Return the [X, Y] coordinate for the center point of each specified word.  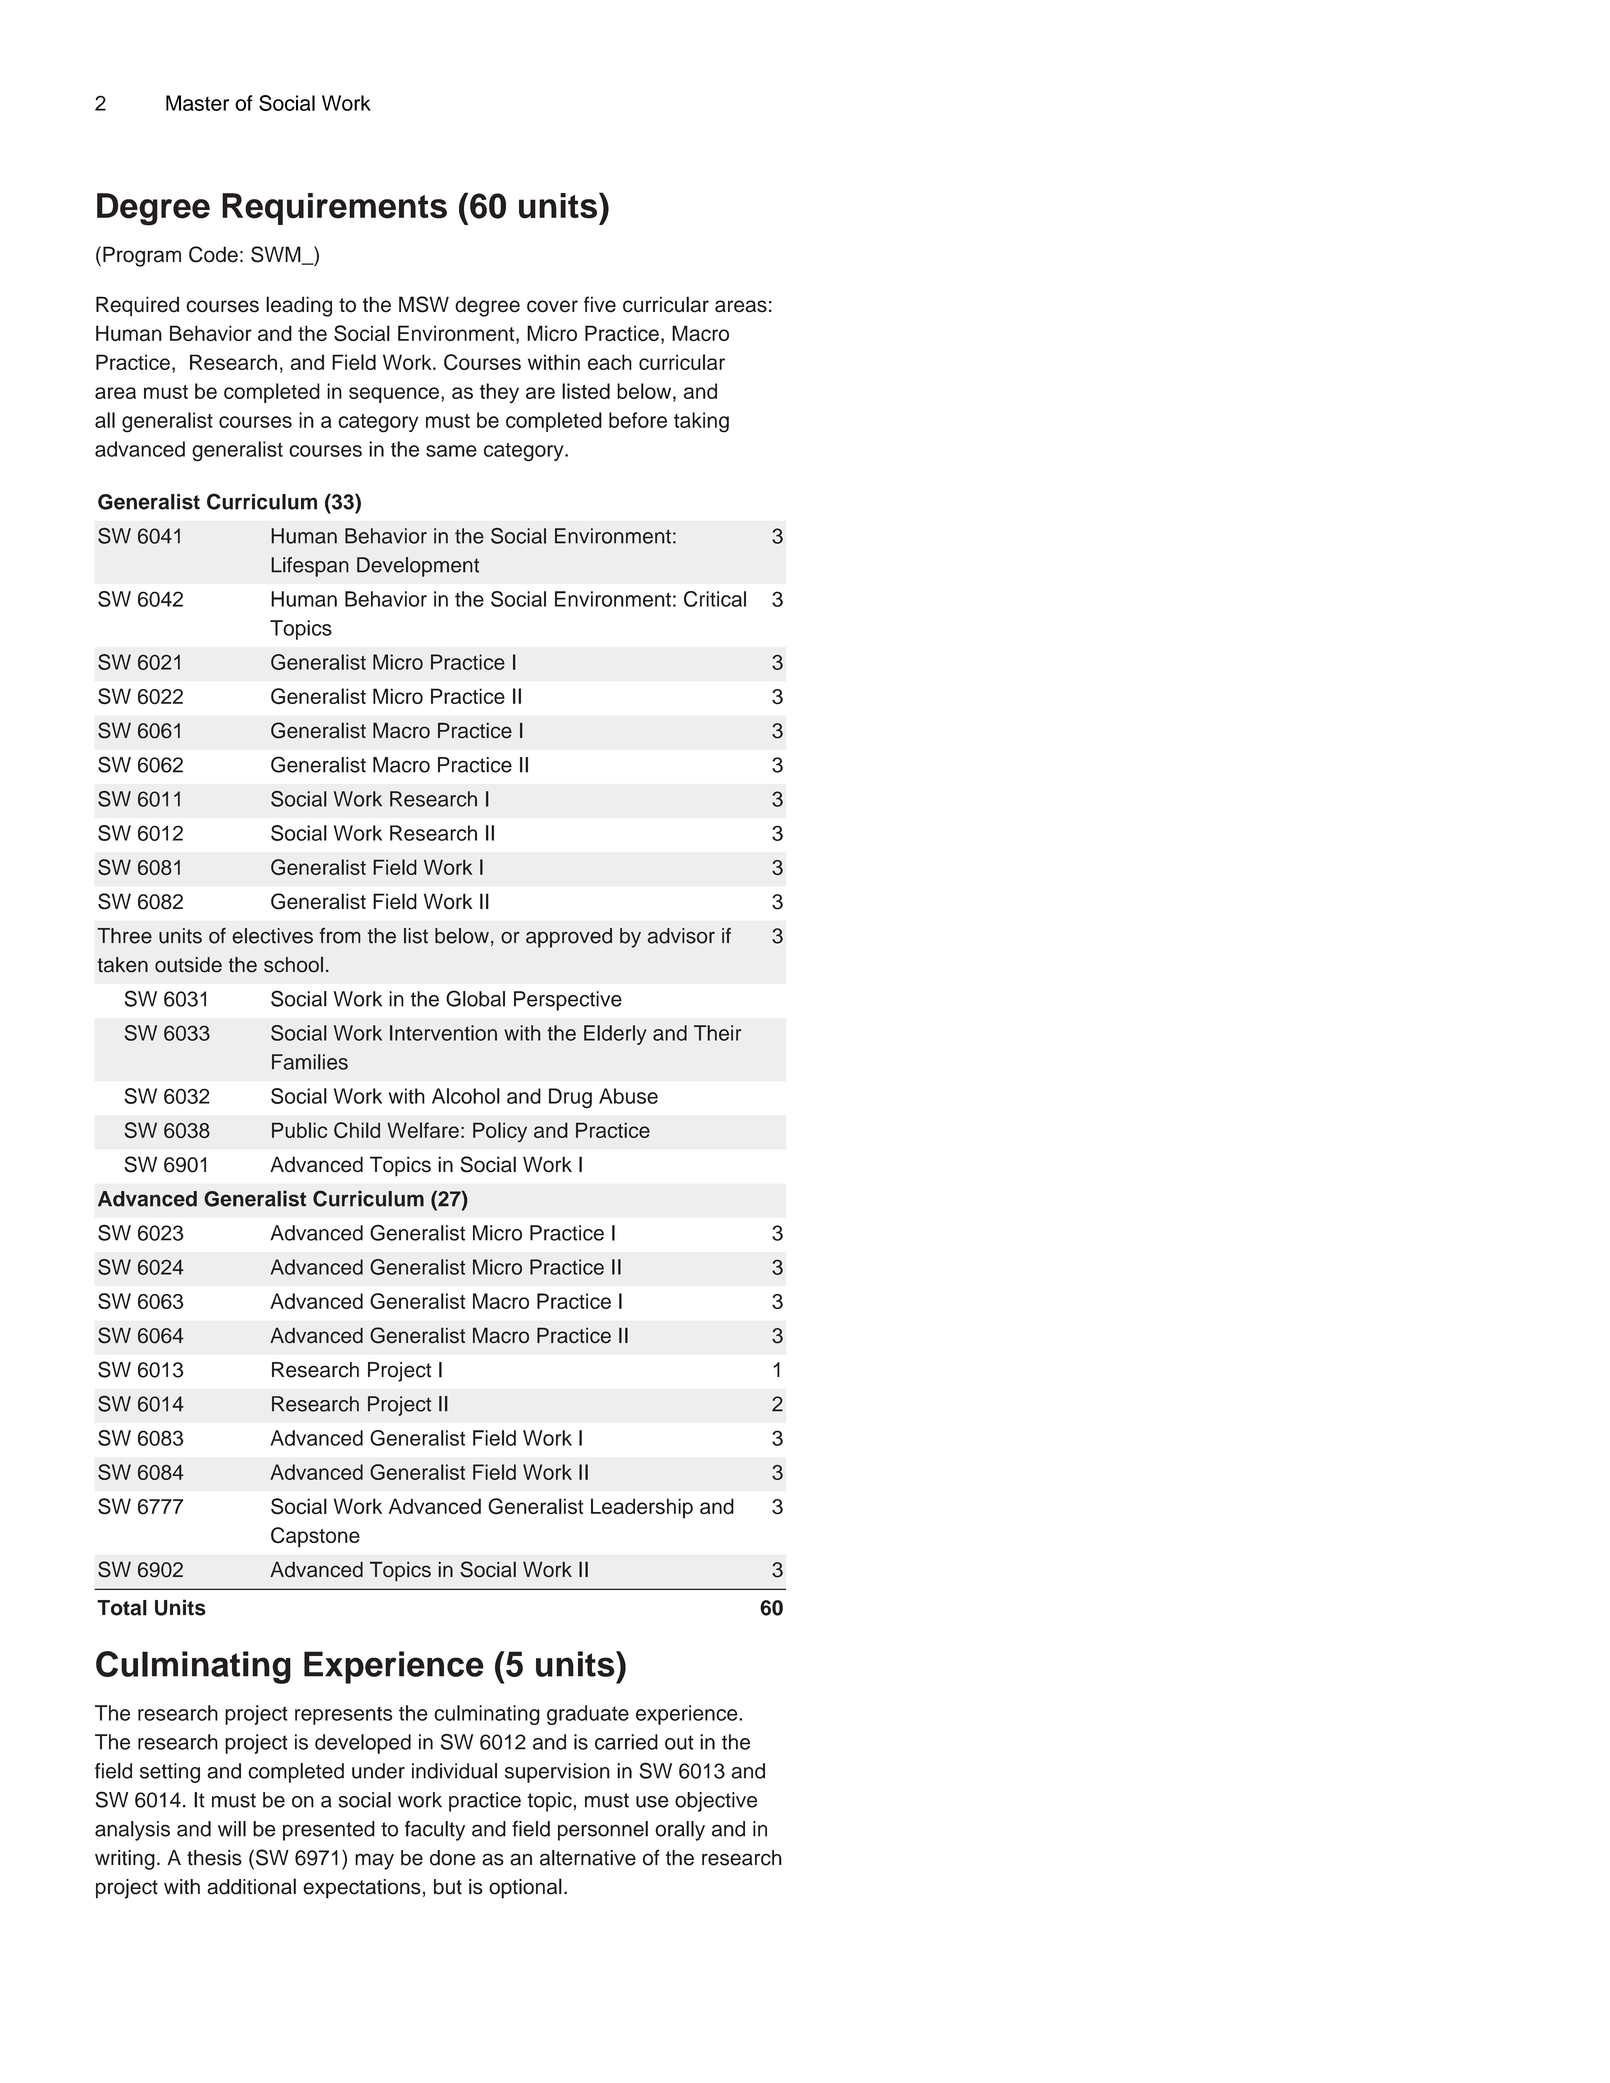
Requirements [334, 209]
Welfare [423, 1130]
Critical [715, 599]
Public [299, 1130]
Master [197, 103]
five [600, 304]
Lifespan [310, 567]
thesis [214, 1858]
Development [418, 567]
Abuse [628, 1096]
